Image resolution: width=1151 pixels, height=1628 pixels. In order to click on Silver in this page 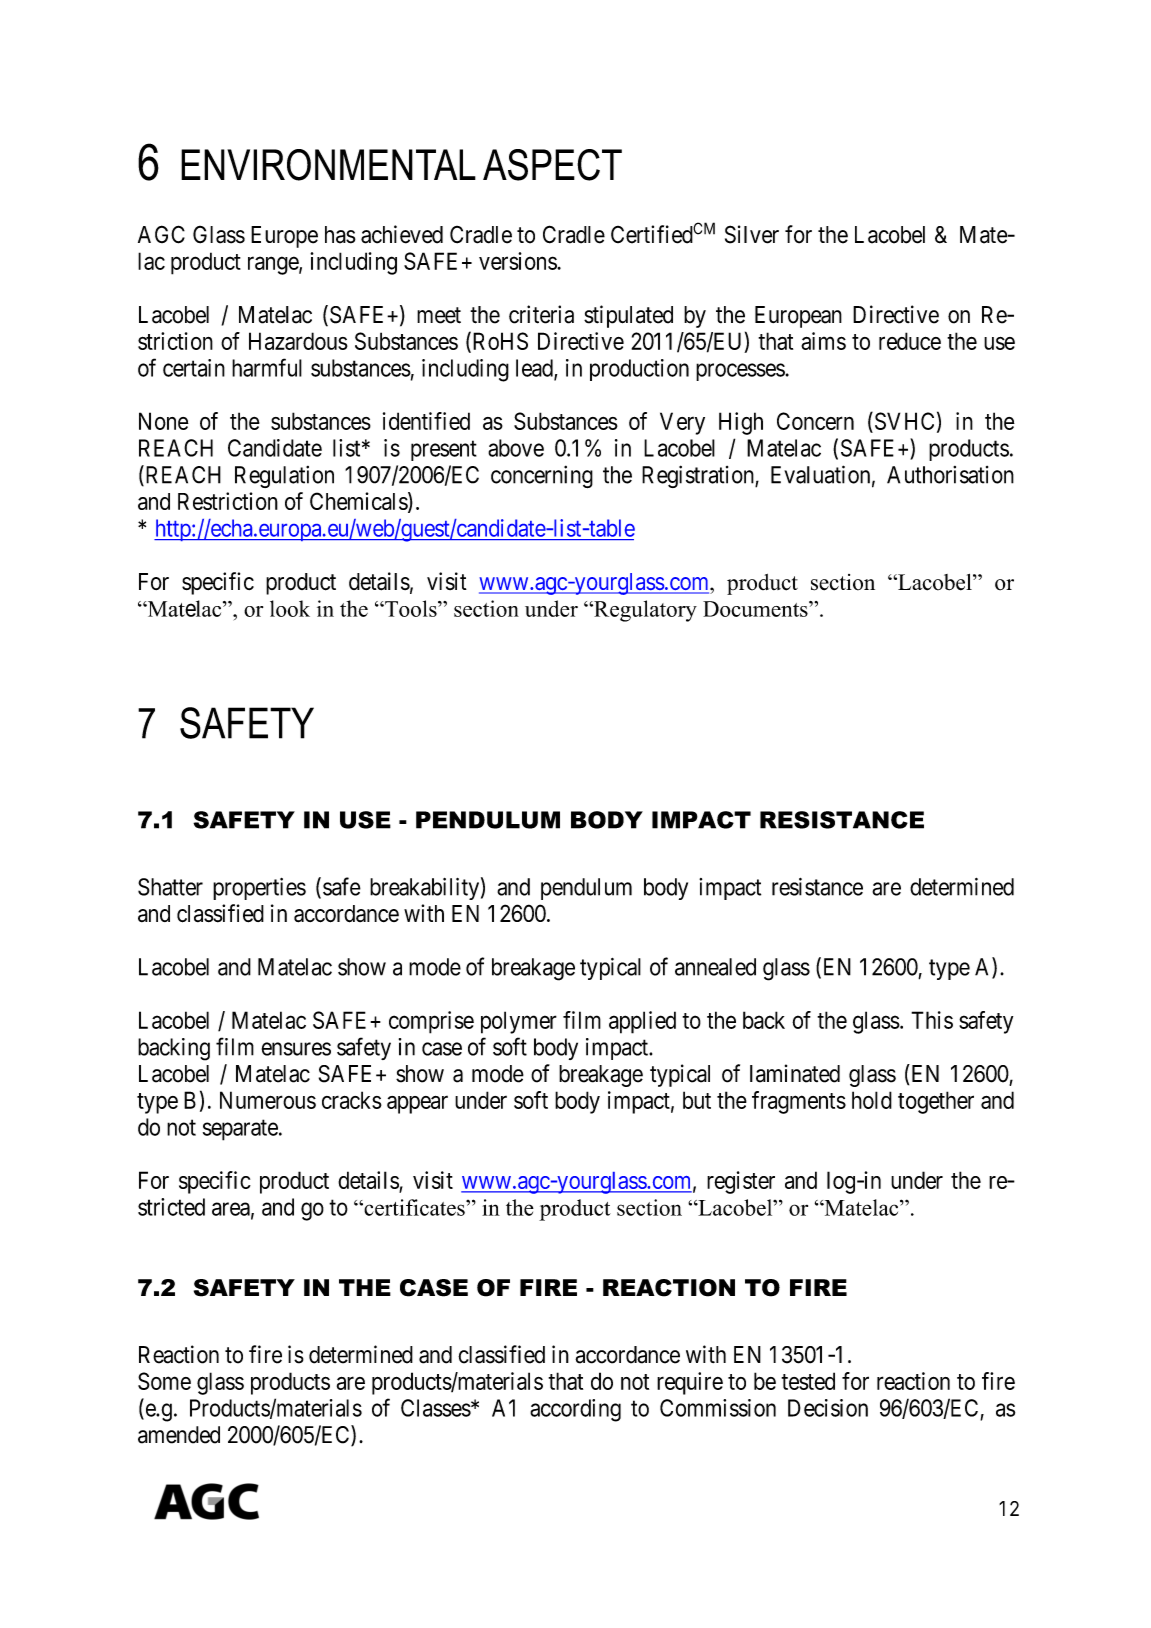, I will do `click(752, 234)`.
